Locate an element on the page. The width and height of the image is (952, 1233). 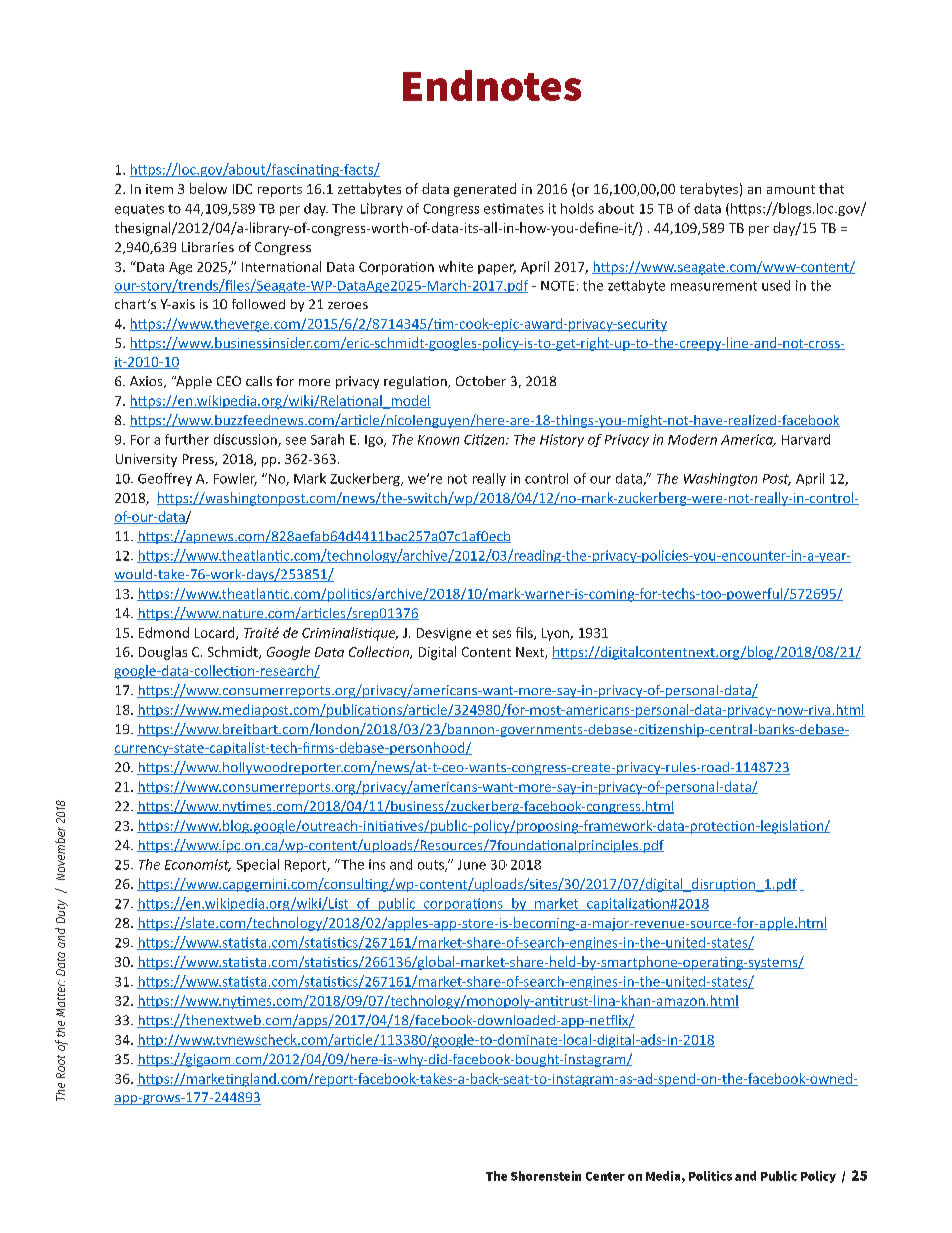
Lyon is located at coordinates (556, 634).
